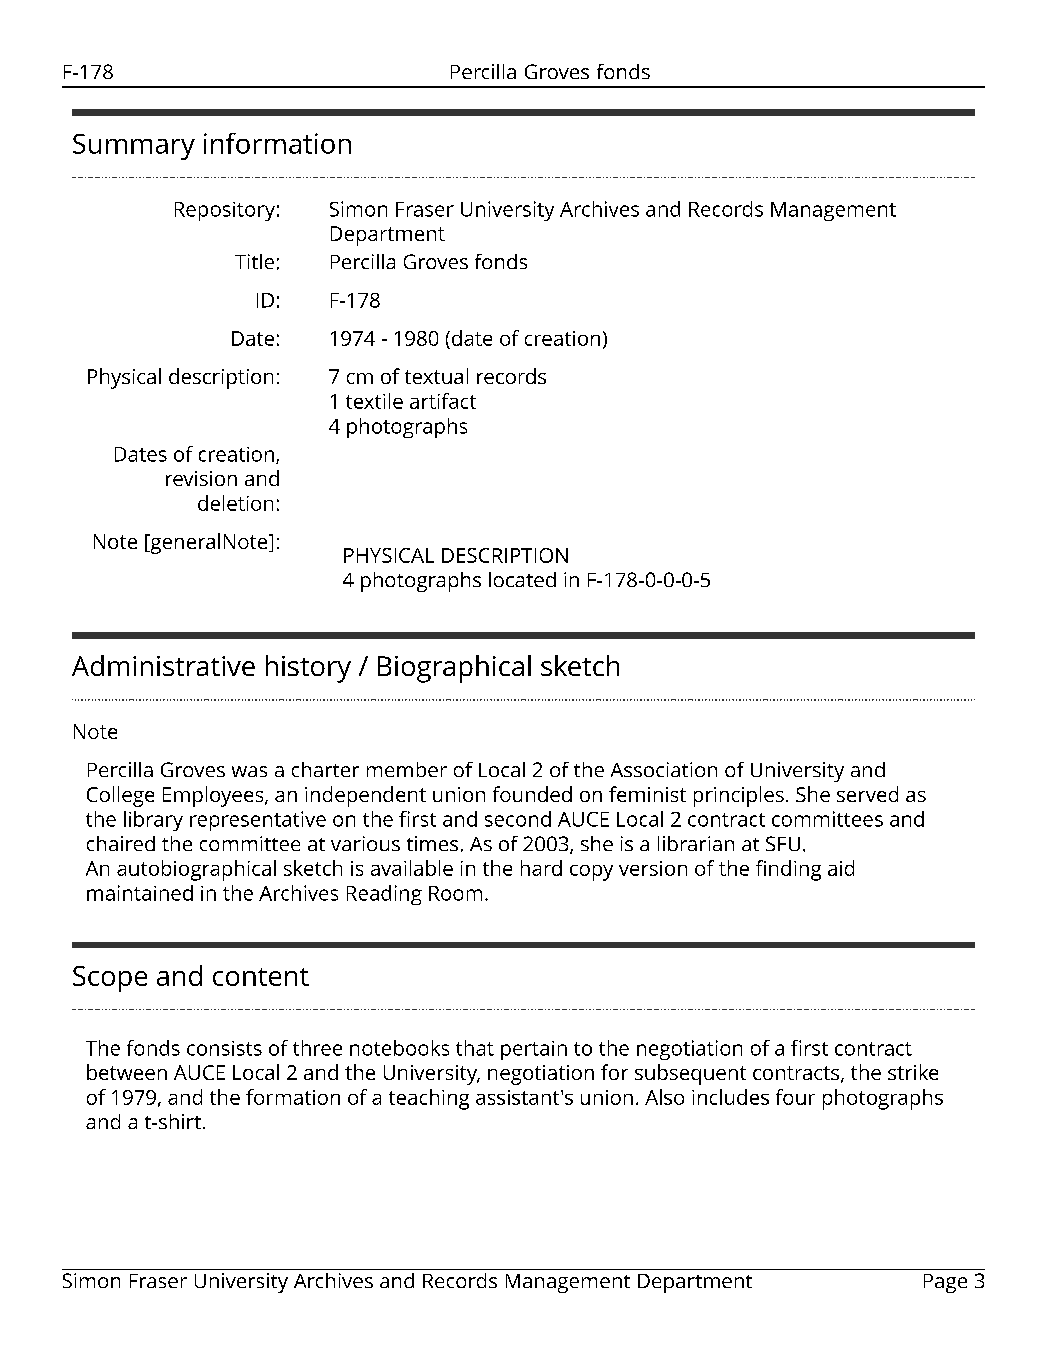  Describe the element at coordinates (235, 503) in the screenshot. I see `deletion` at that location.
